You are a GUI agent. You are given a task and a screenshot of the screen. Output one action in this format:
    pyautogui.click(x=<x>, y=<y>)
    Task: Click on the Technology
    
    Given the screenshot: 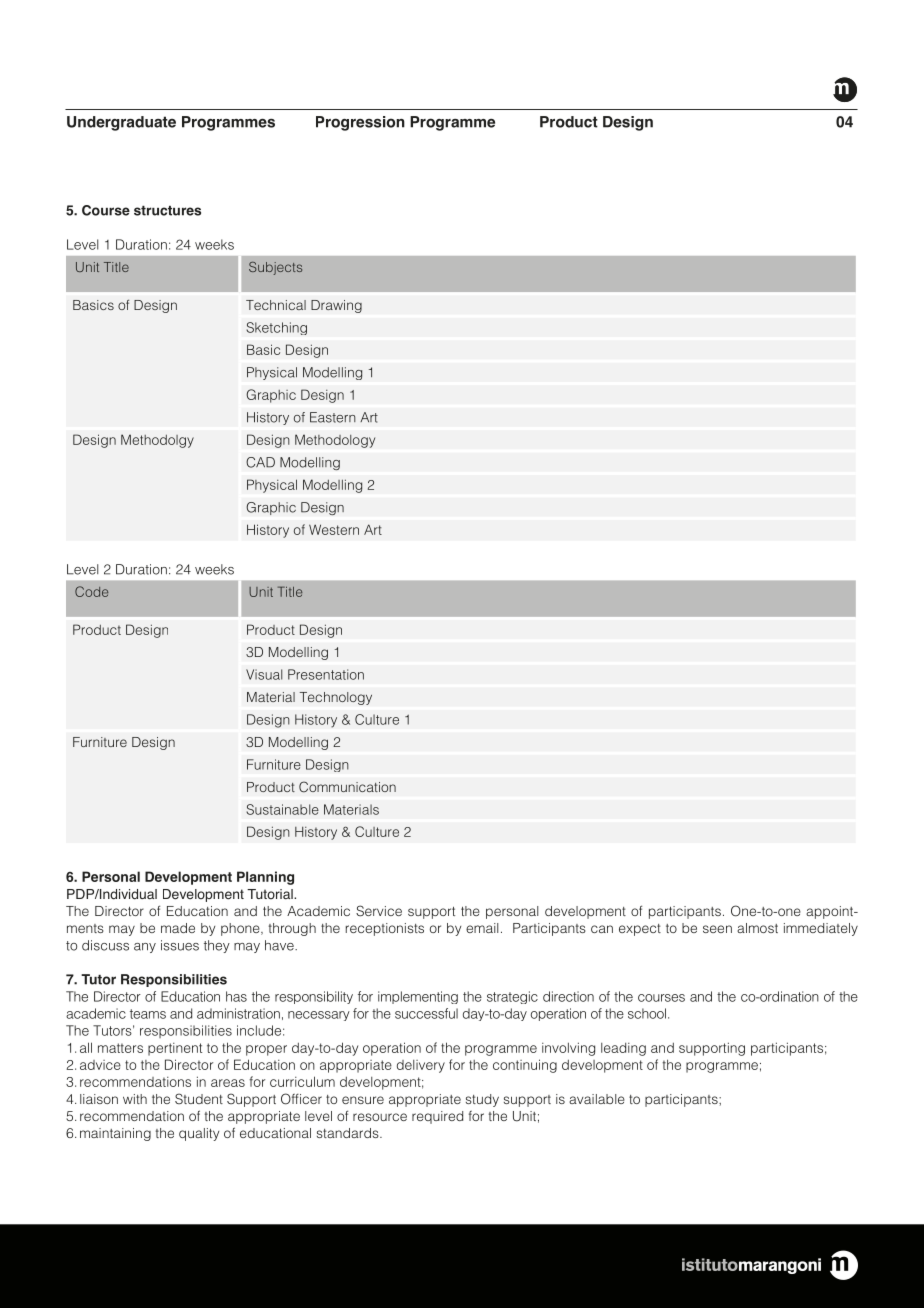 What is the action you would take?
    pyautogui.click(x=335, y=698)
